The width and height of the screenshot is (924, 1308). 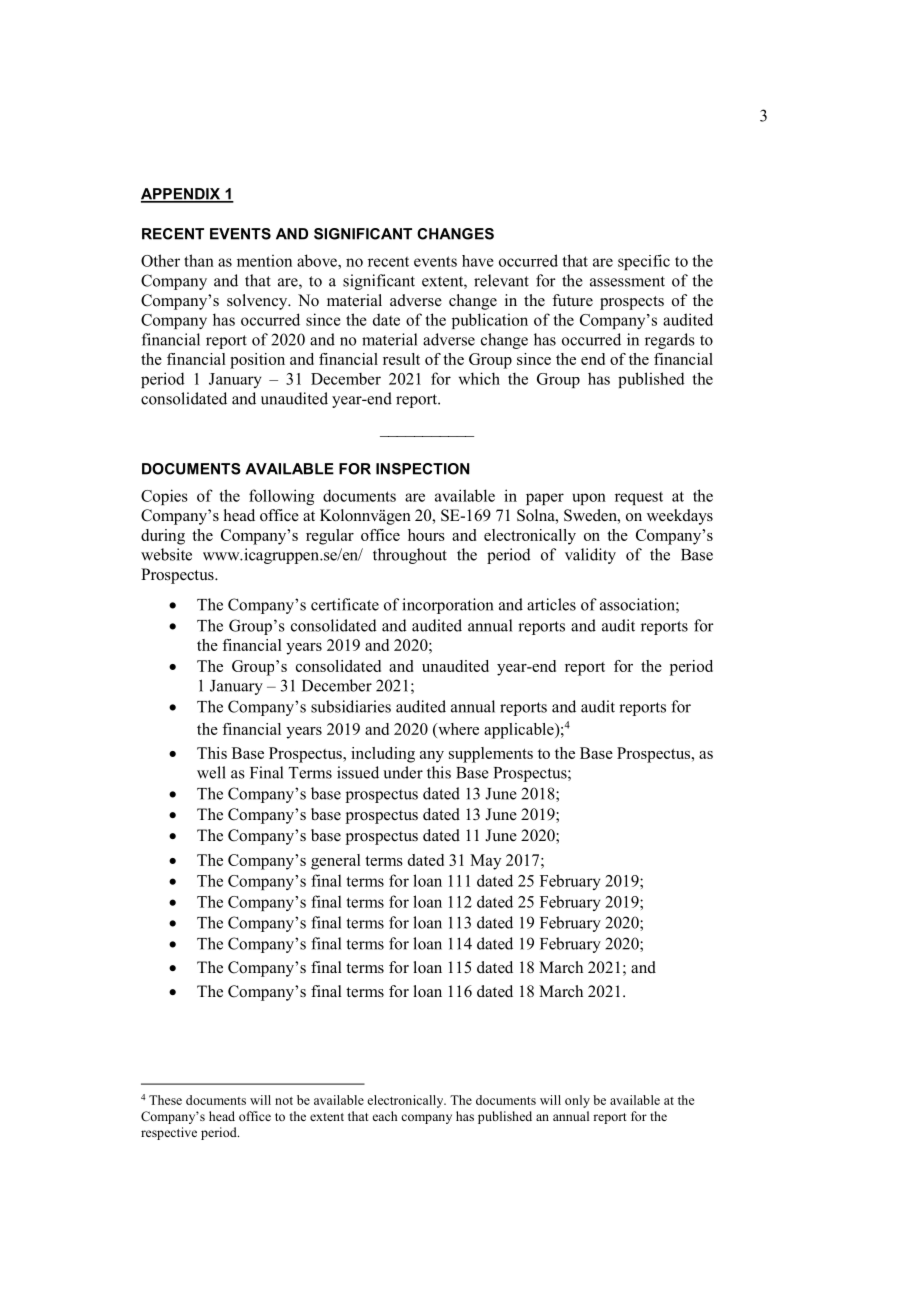 I want to click on have, so click(x=478, y=261).
